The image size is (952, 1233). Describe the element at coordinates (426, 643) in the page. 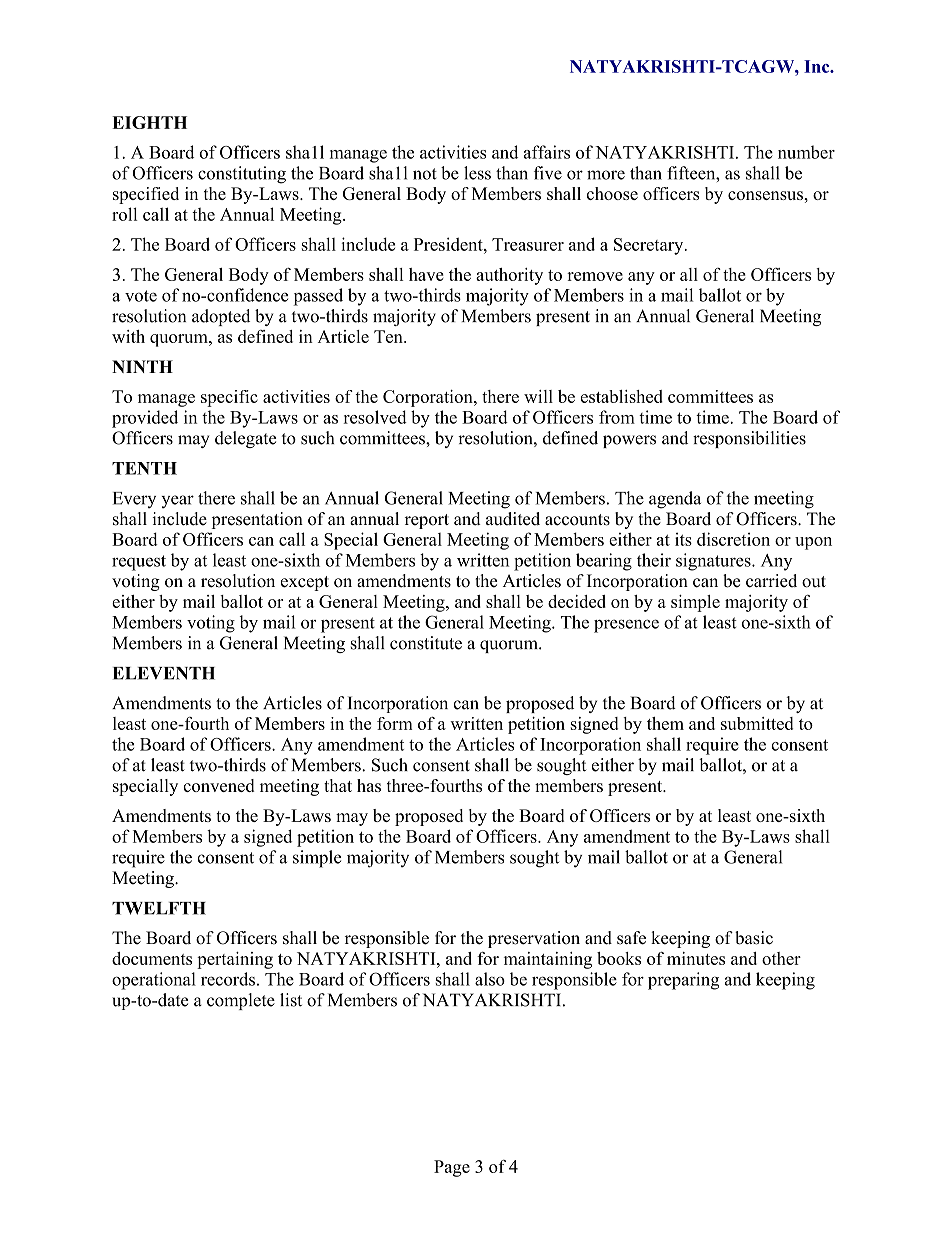

I see `constitute` at that location.
